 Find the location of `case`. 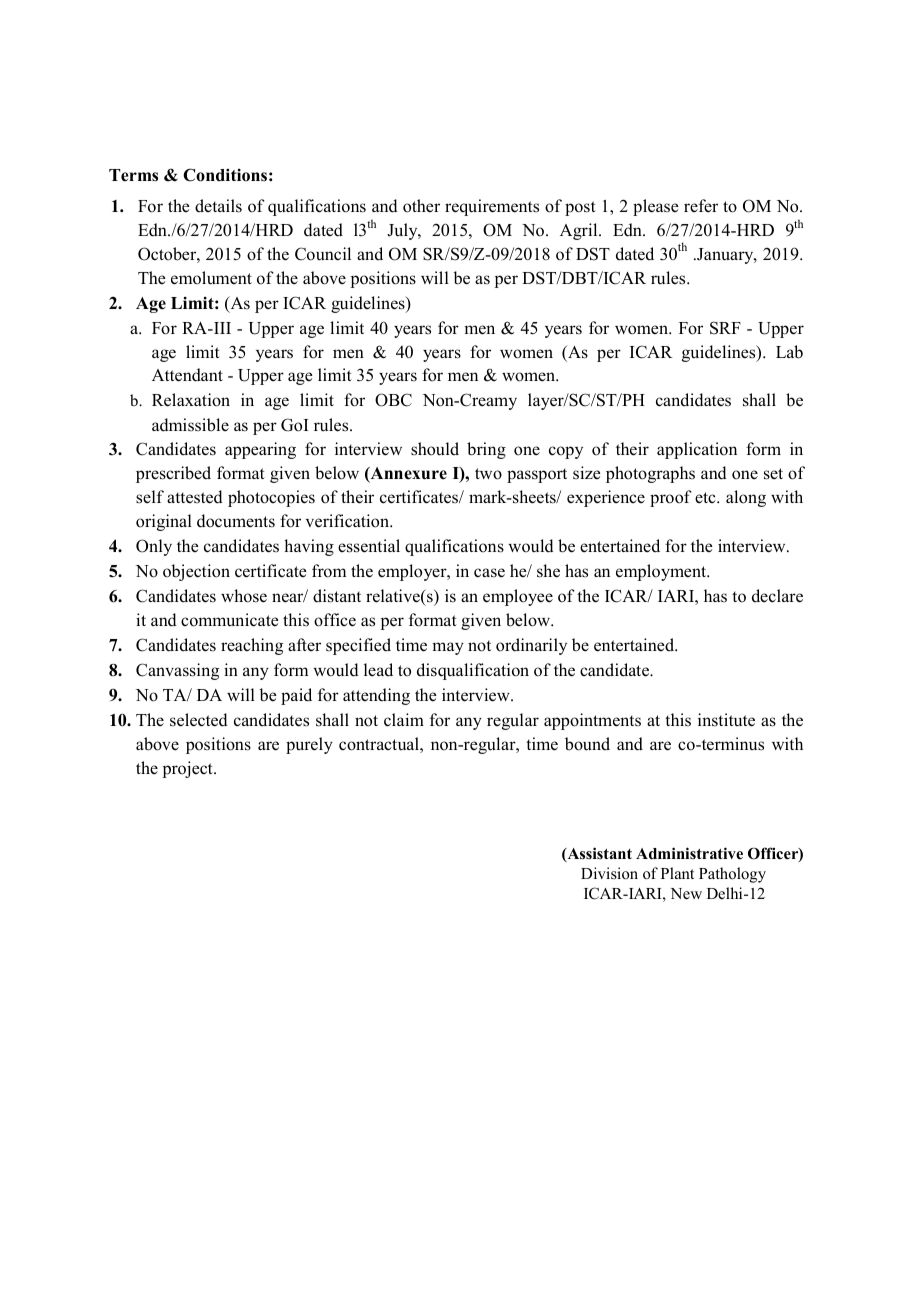

case is located at coordinates (489, 573).
